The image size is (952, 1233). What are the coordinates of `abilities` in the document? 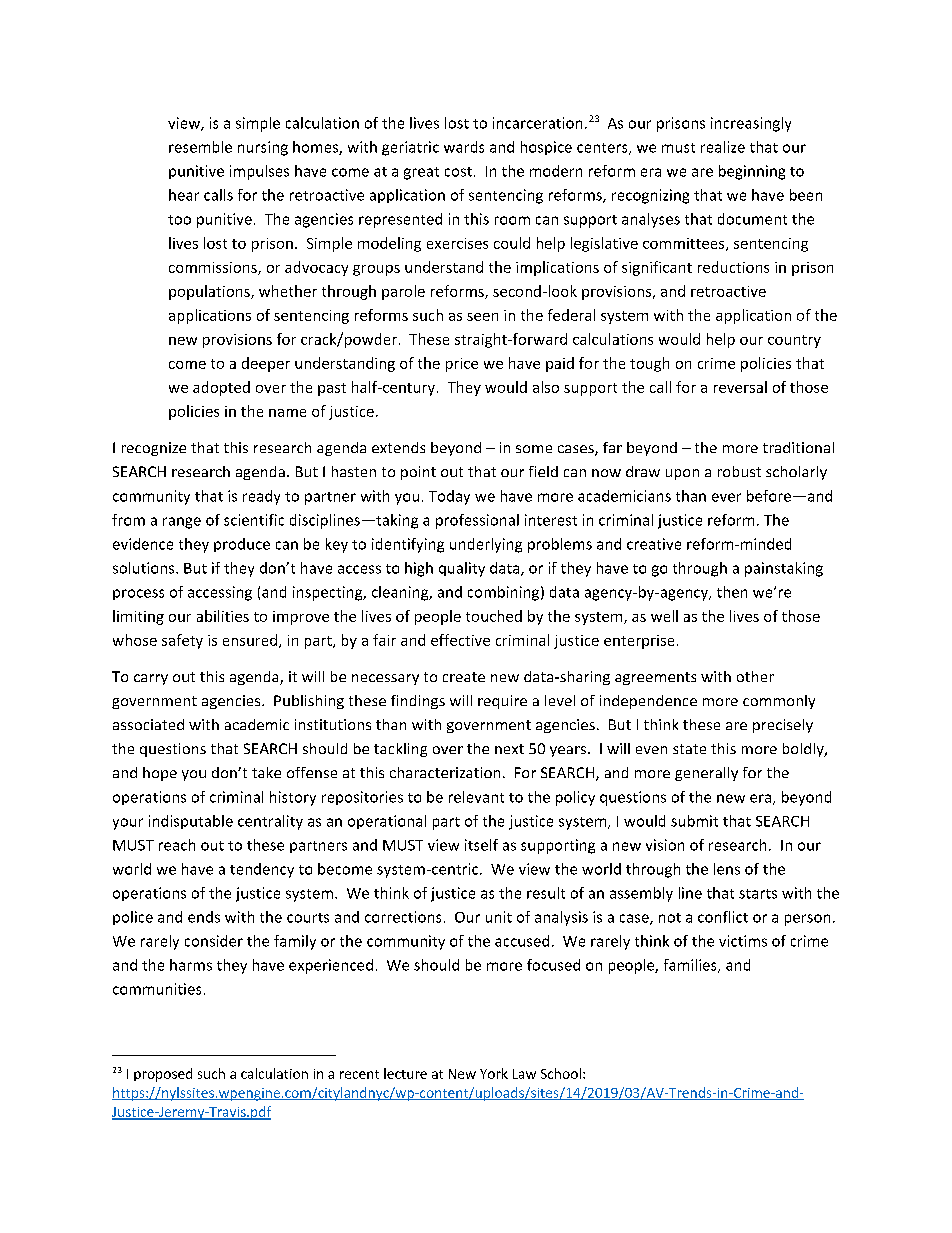 It's located at (223, 616).
